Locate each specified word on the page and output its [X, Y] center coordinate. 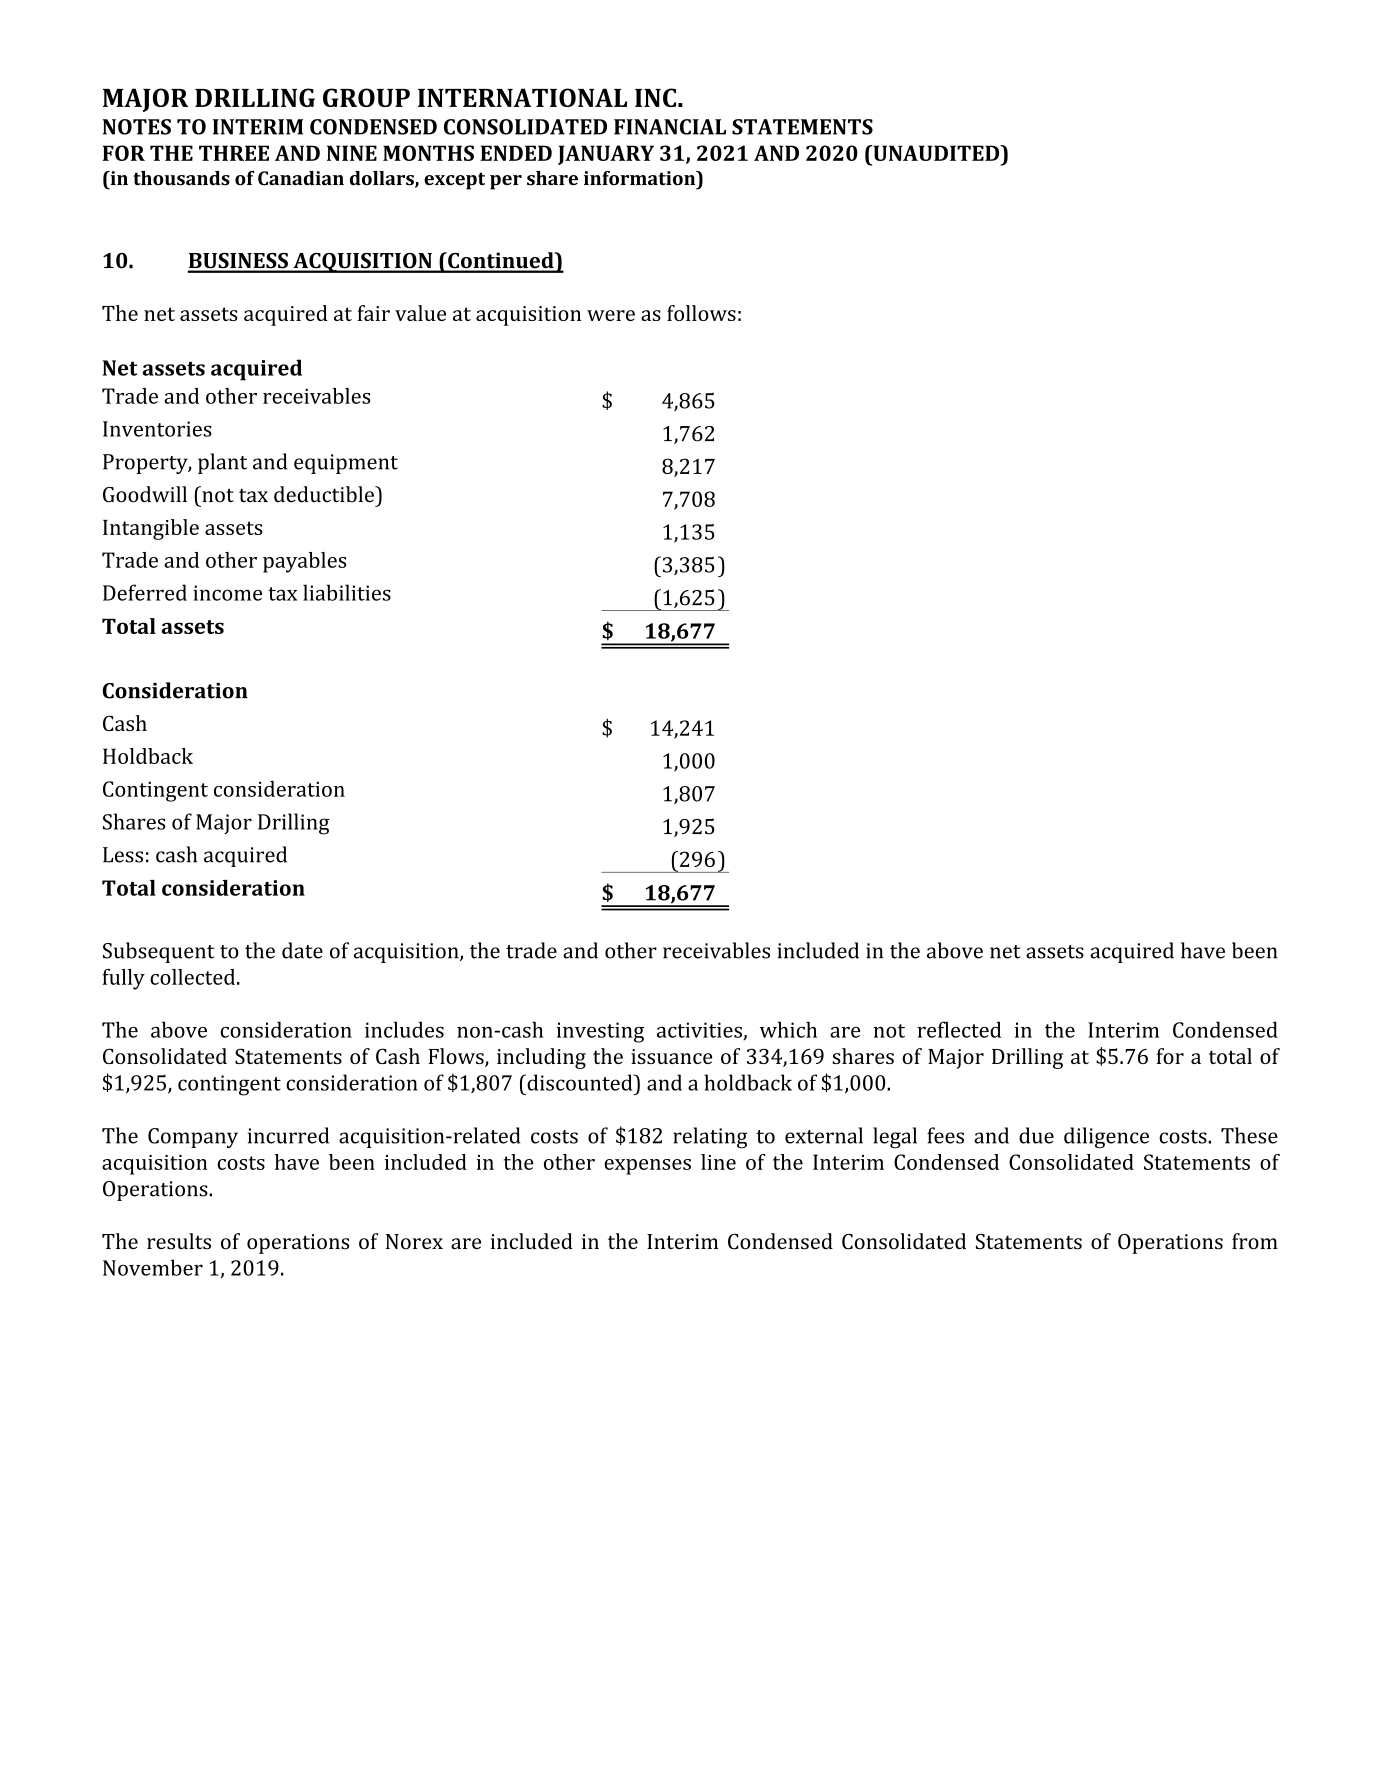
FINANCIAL [670, 127]
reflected [959, 1029]
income [227, 593]
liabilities [347, 592]
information [641, 178]
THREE [234, 153]
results [179, 1241]
